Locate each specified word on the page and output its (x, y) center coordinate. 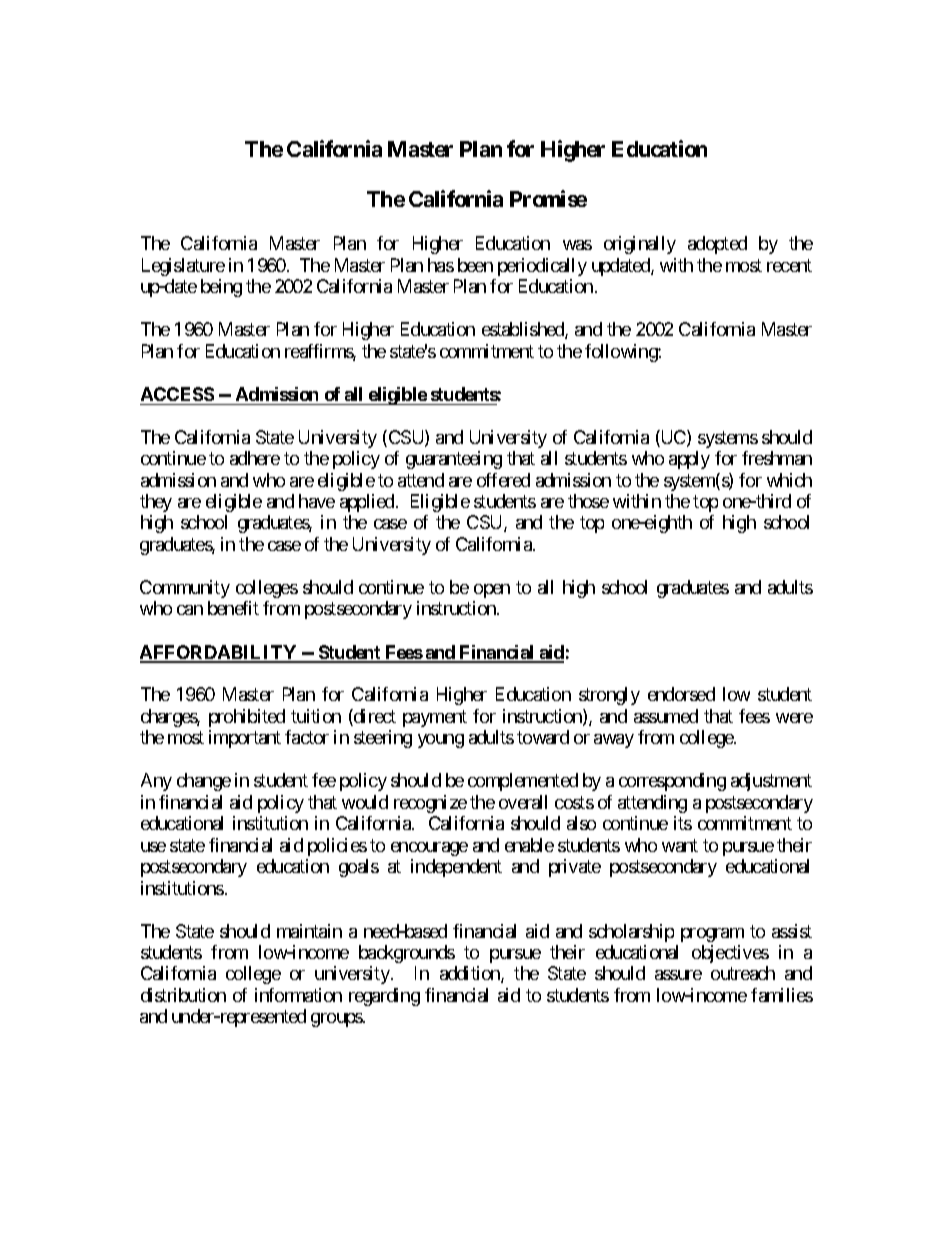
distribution (183, 995)
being (221, 288)
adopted (717, 245)
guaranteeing (454, 460)
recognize (430, 804)
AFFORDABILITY (219, 653)
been (475, 265)
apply (689, 460)
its (683, 823)
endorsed (681, 694)
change (204, 782)
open (492, 591)
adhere (255, 458)
